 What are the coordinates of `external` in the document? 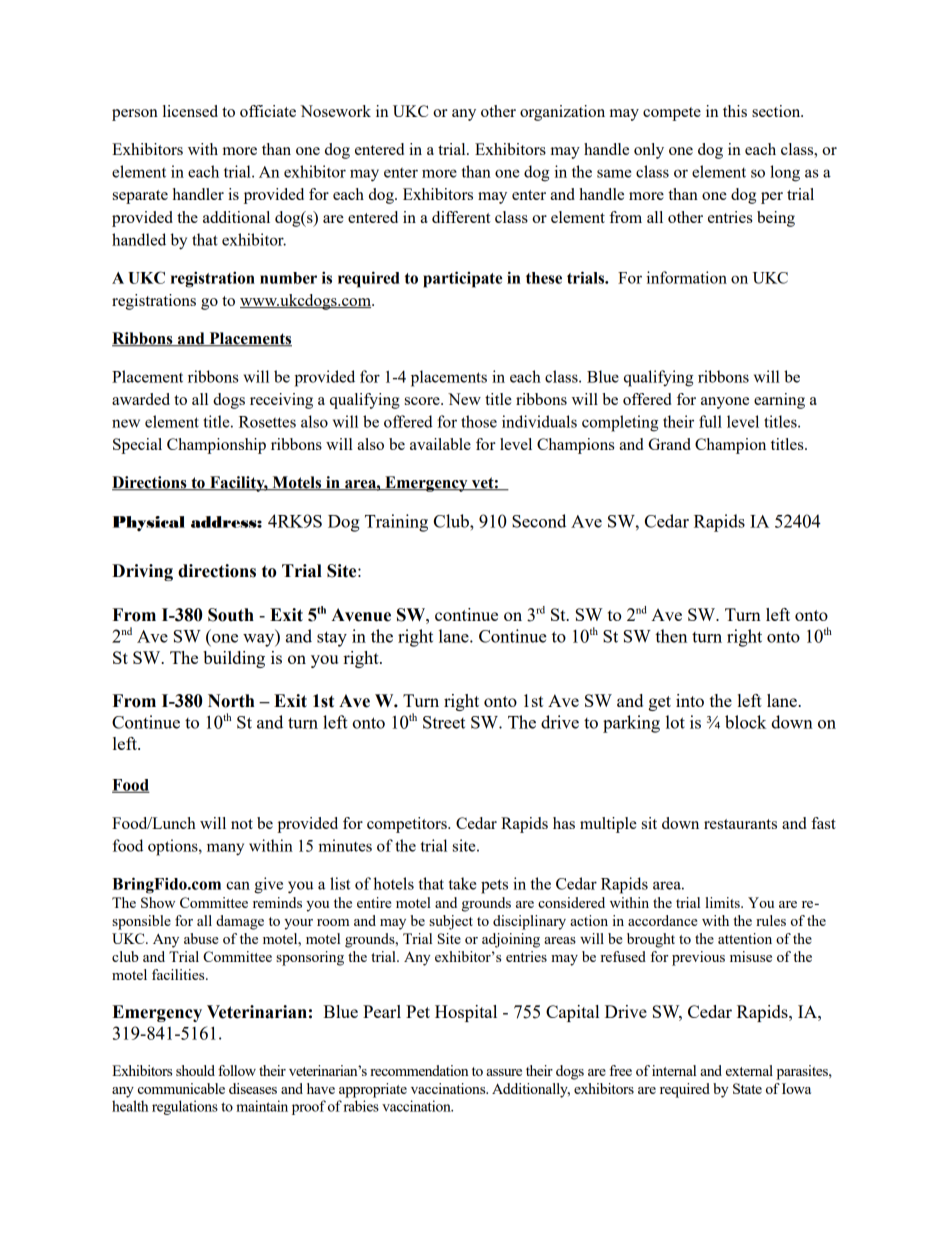 It's located at (749, 1070).
